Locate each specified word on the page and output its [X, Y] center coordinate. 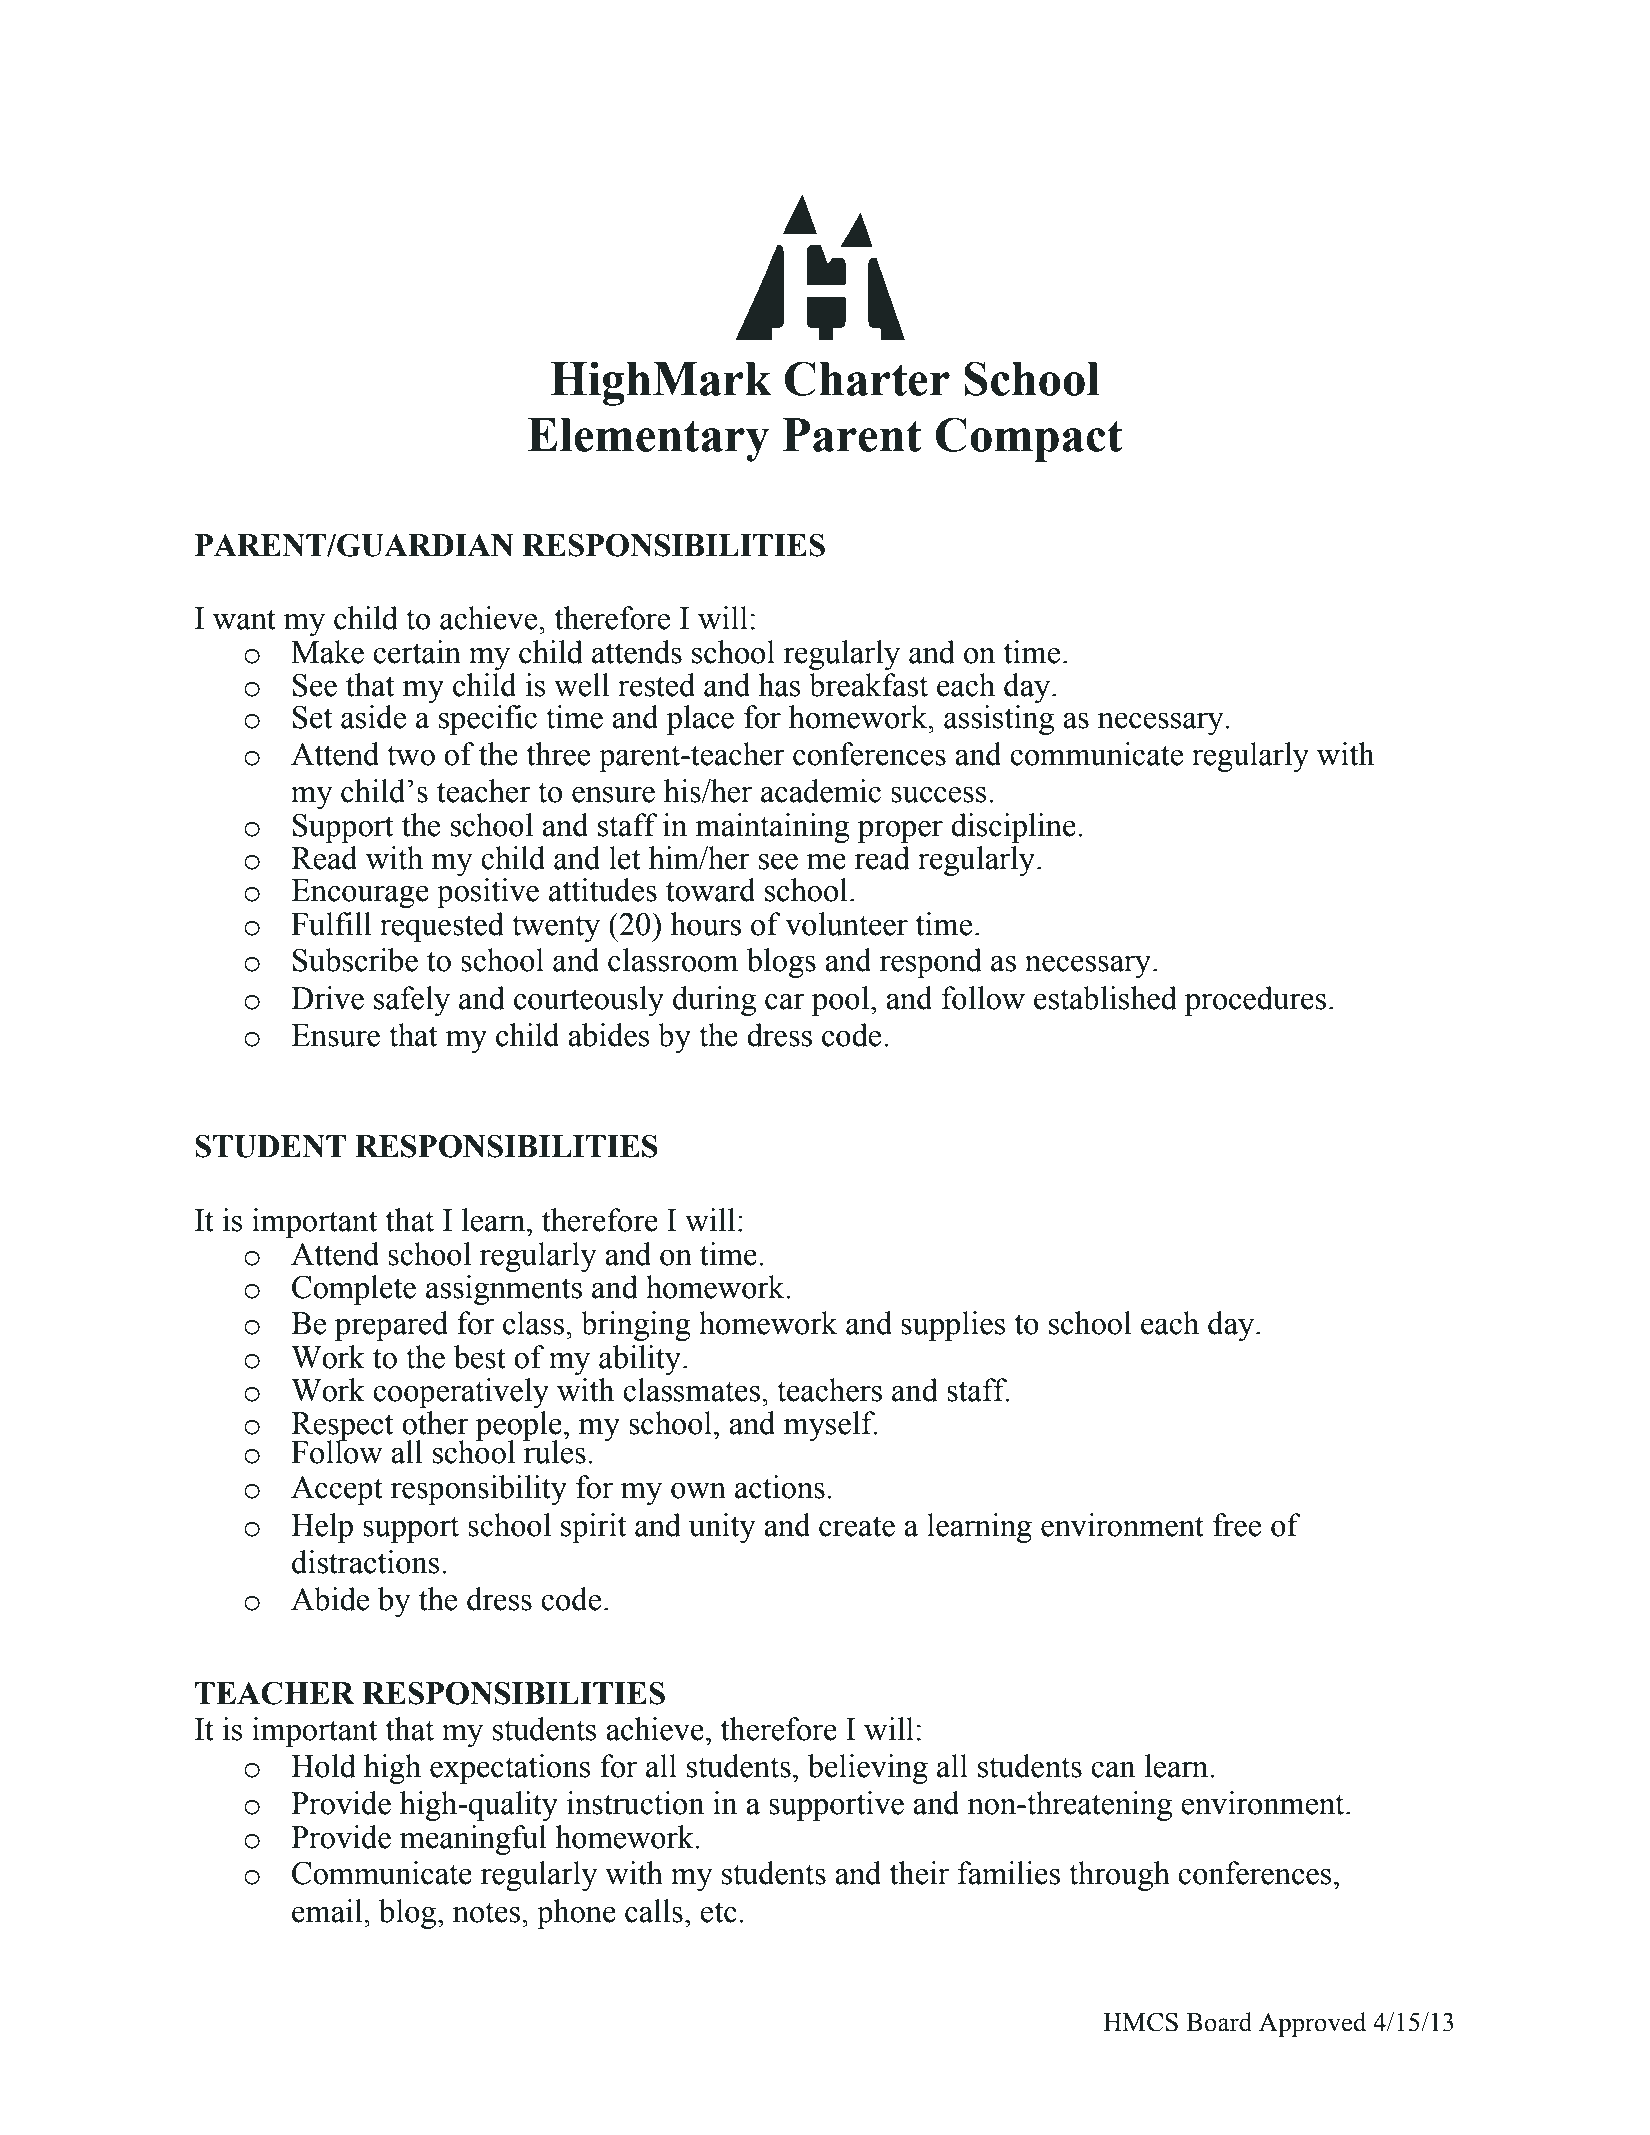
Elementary [649, 440]
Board [1219, 2022]
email [328, 1911]
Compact [1029, 439]
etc [718, 1912]
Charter [867, 378]
